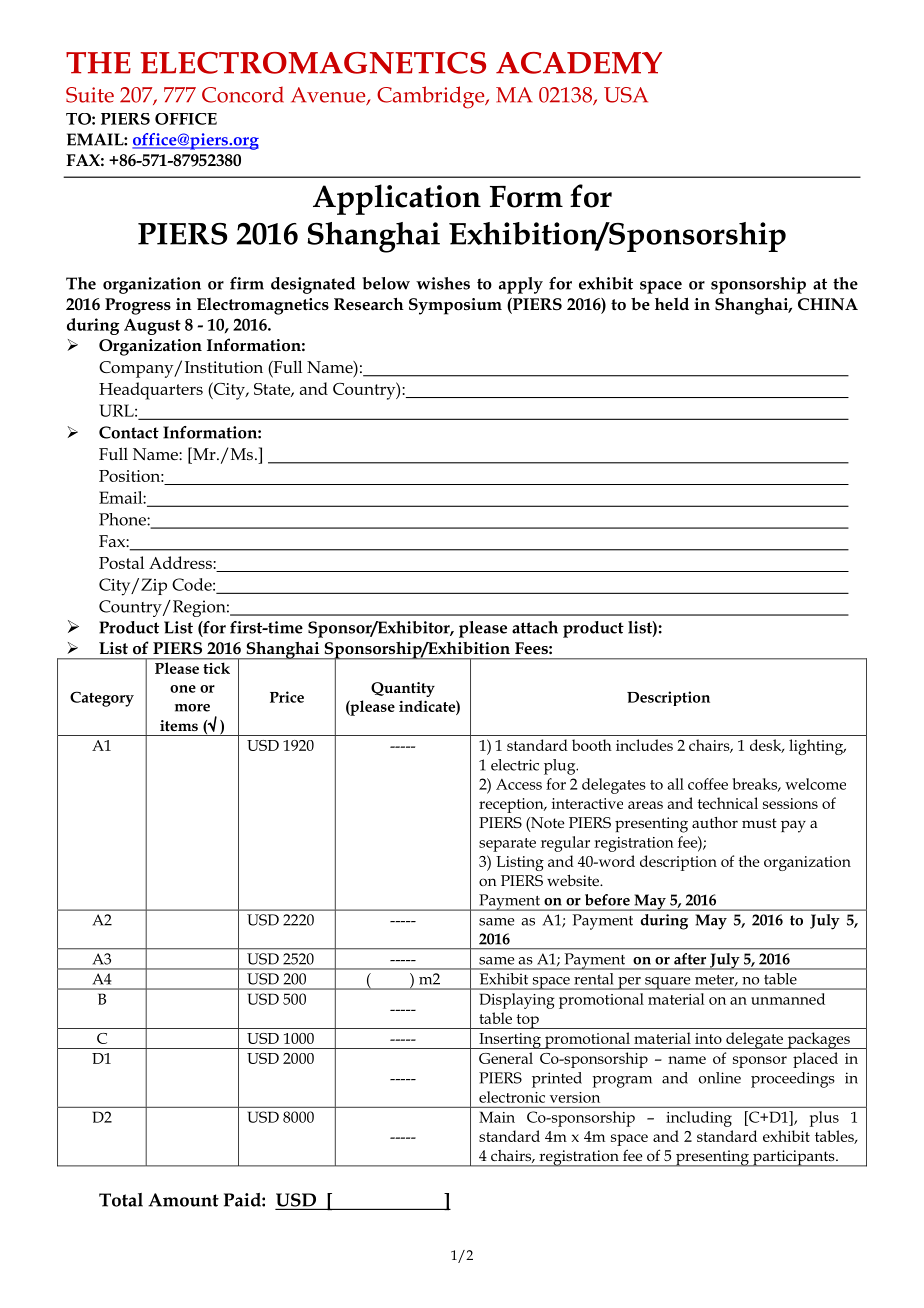  I want to click on tick, so click(217, 668).
